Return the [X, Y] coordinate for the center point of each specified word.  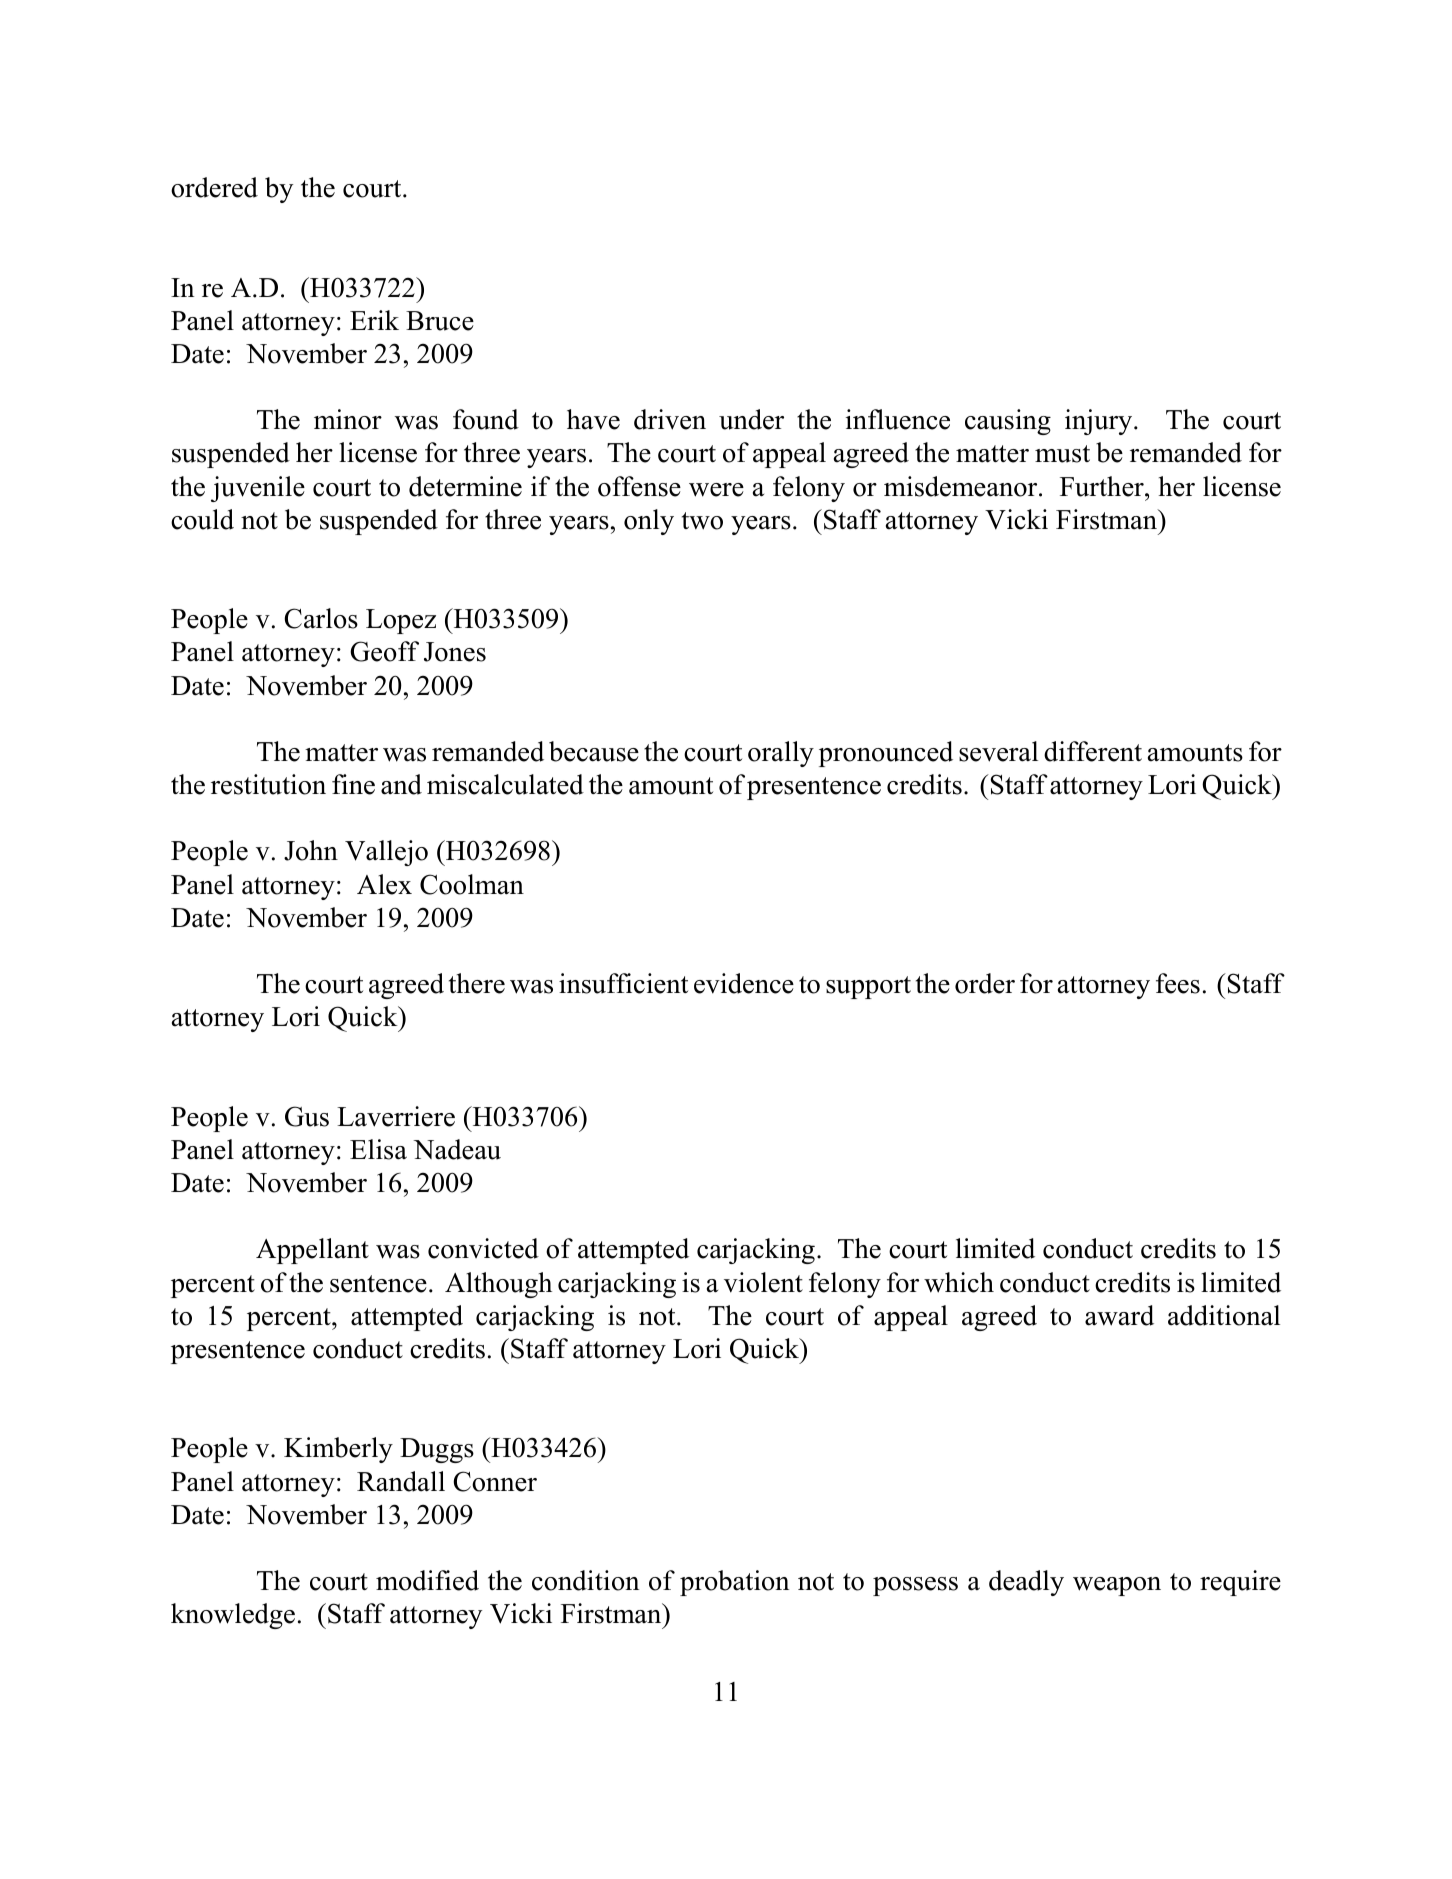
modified [427, 1580]
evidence [744, 983]
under [751, 419]
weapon [1117, 1586]
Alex [384, 884]
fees [1178, 983]
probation [734, 1583]
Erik [374, 320]
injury [1100, 422]
